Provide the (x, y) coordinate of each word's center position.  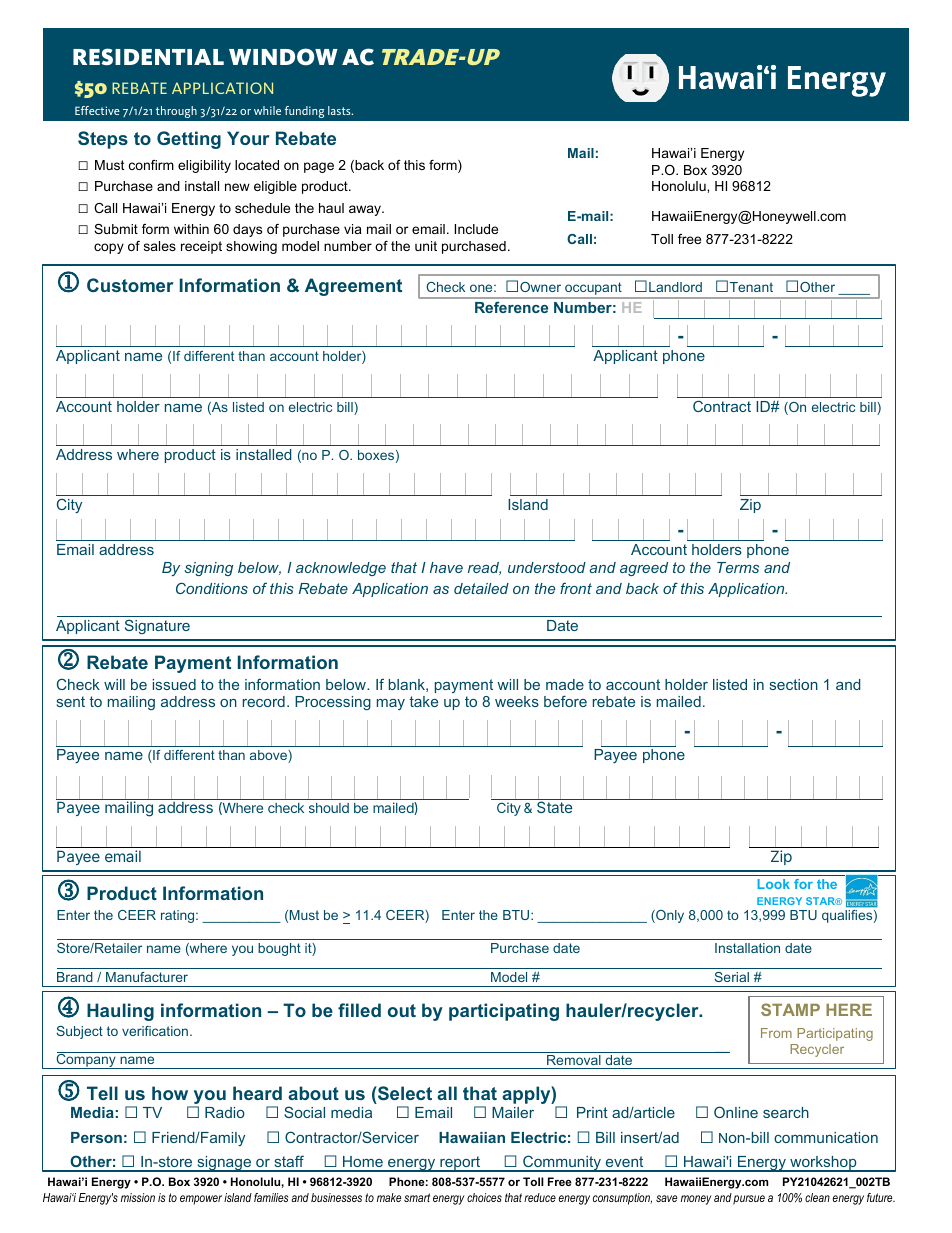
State (554, 806)
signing (208, 569)
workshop (823, 1164)
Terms (738, 567)
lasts (340, 110)
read (484, 568)
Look (773, 884)
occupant (593, 289)
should (329, 808)
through (176, 112)
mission (138, 1197)
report (460, 1164)
